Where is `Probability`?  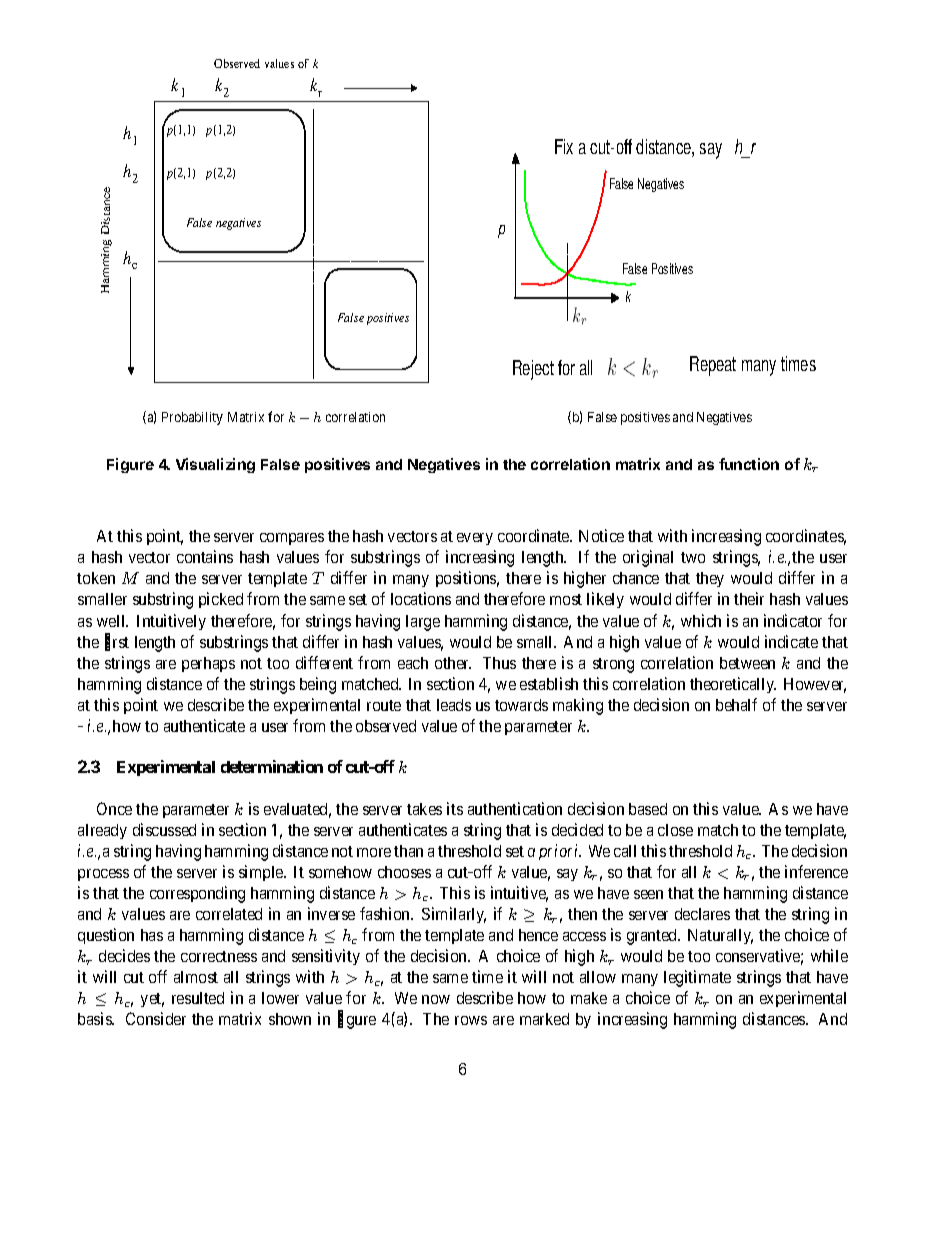 Probability is located at coordinates (192, 418).
